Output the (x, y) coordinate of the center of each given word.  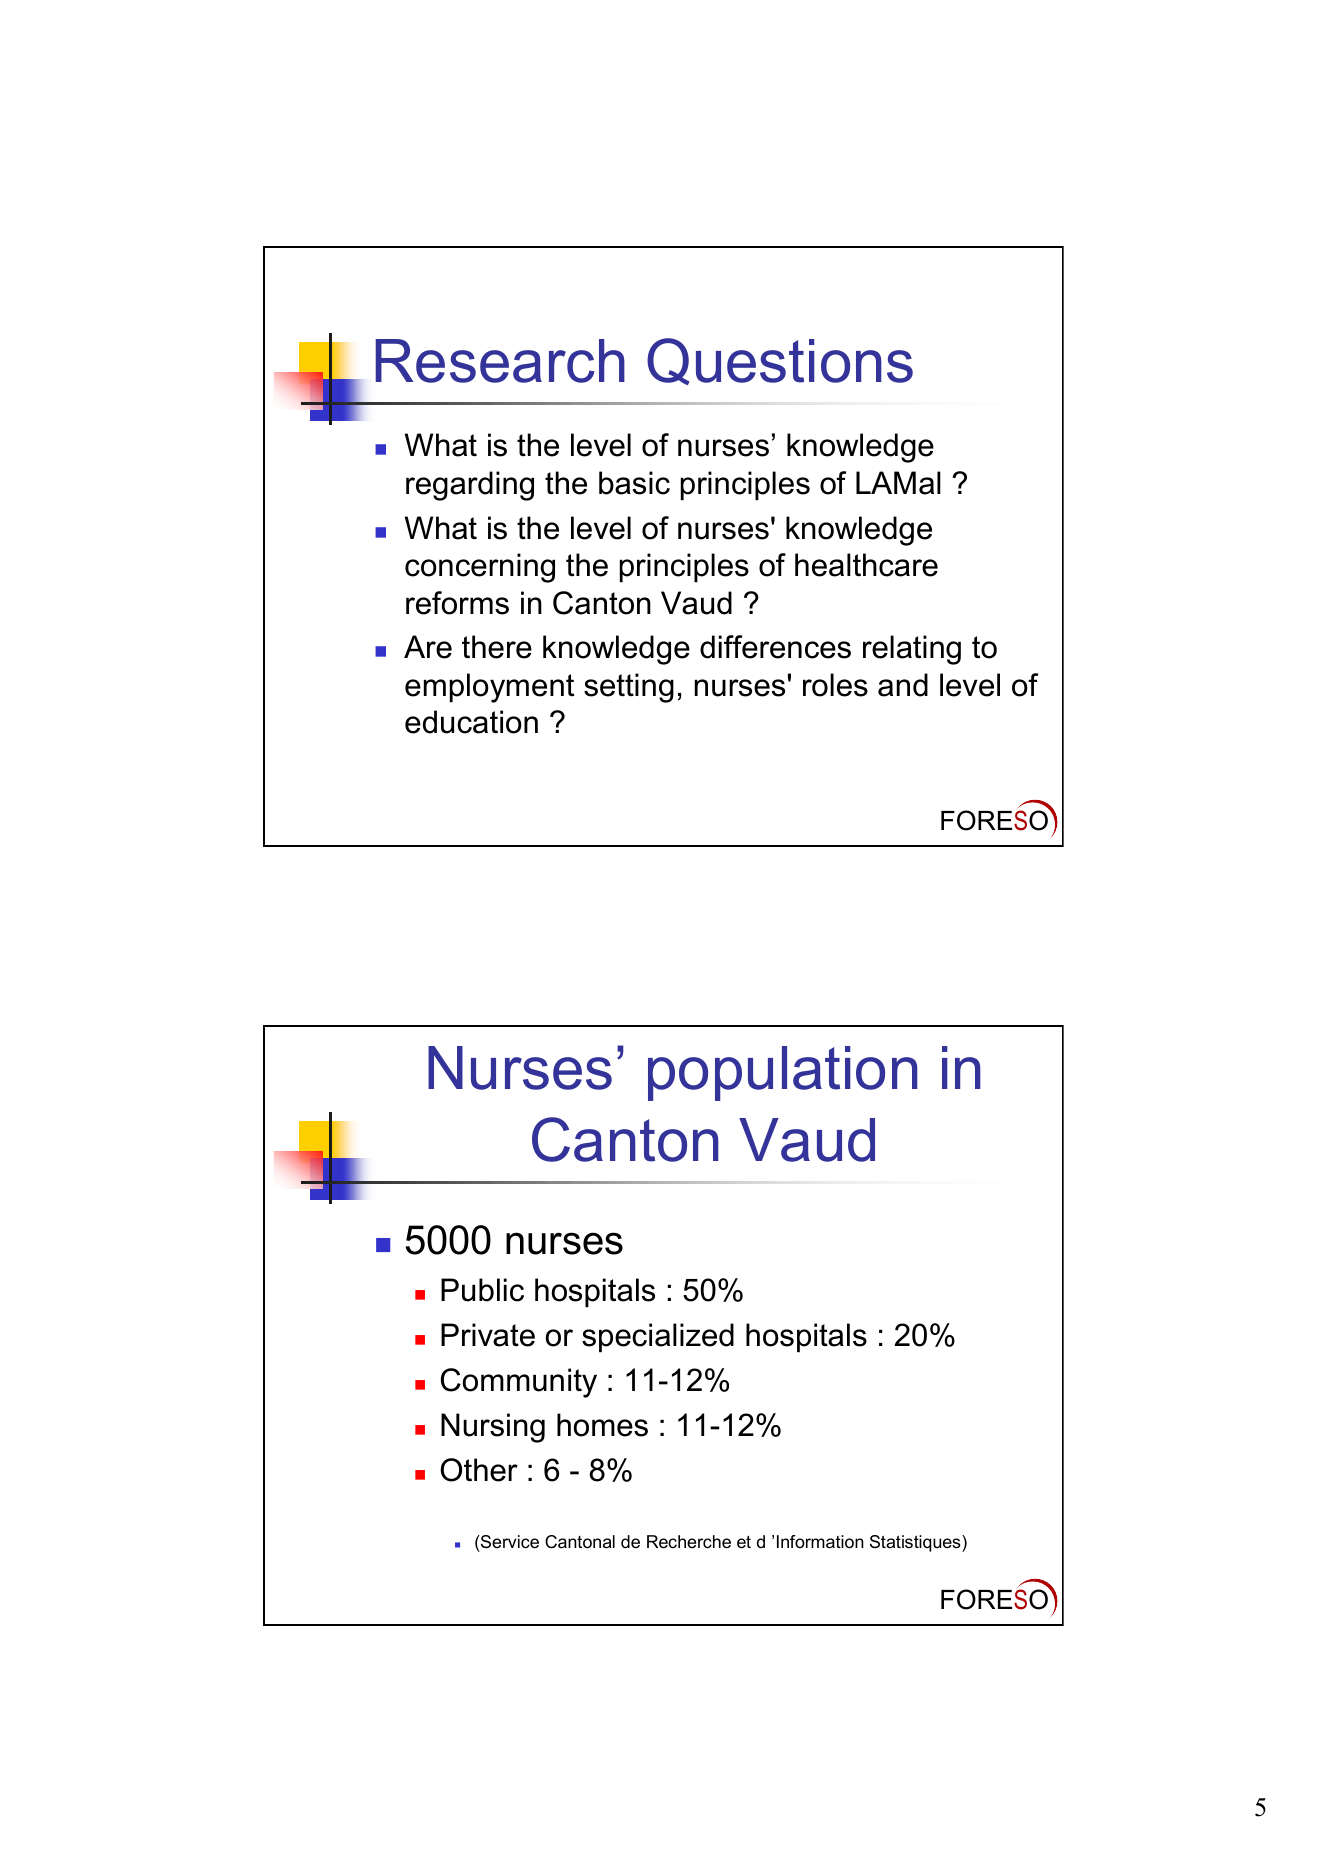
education (471, 722)
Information (820, 1542)
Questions (780, 361)
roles (835, 685)
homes (602, 1425)
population (783, 1073)
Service (509, 1542)
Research (500, 361)
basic (634, 483)
